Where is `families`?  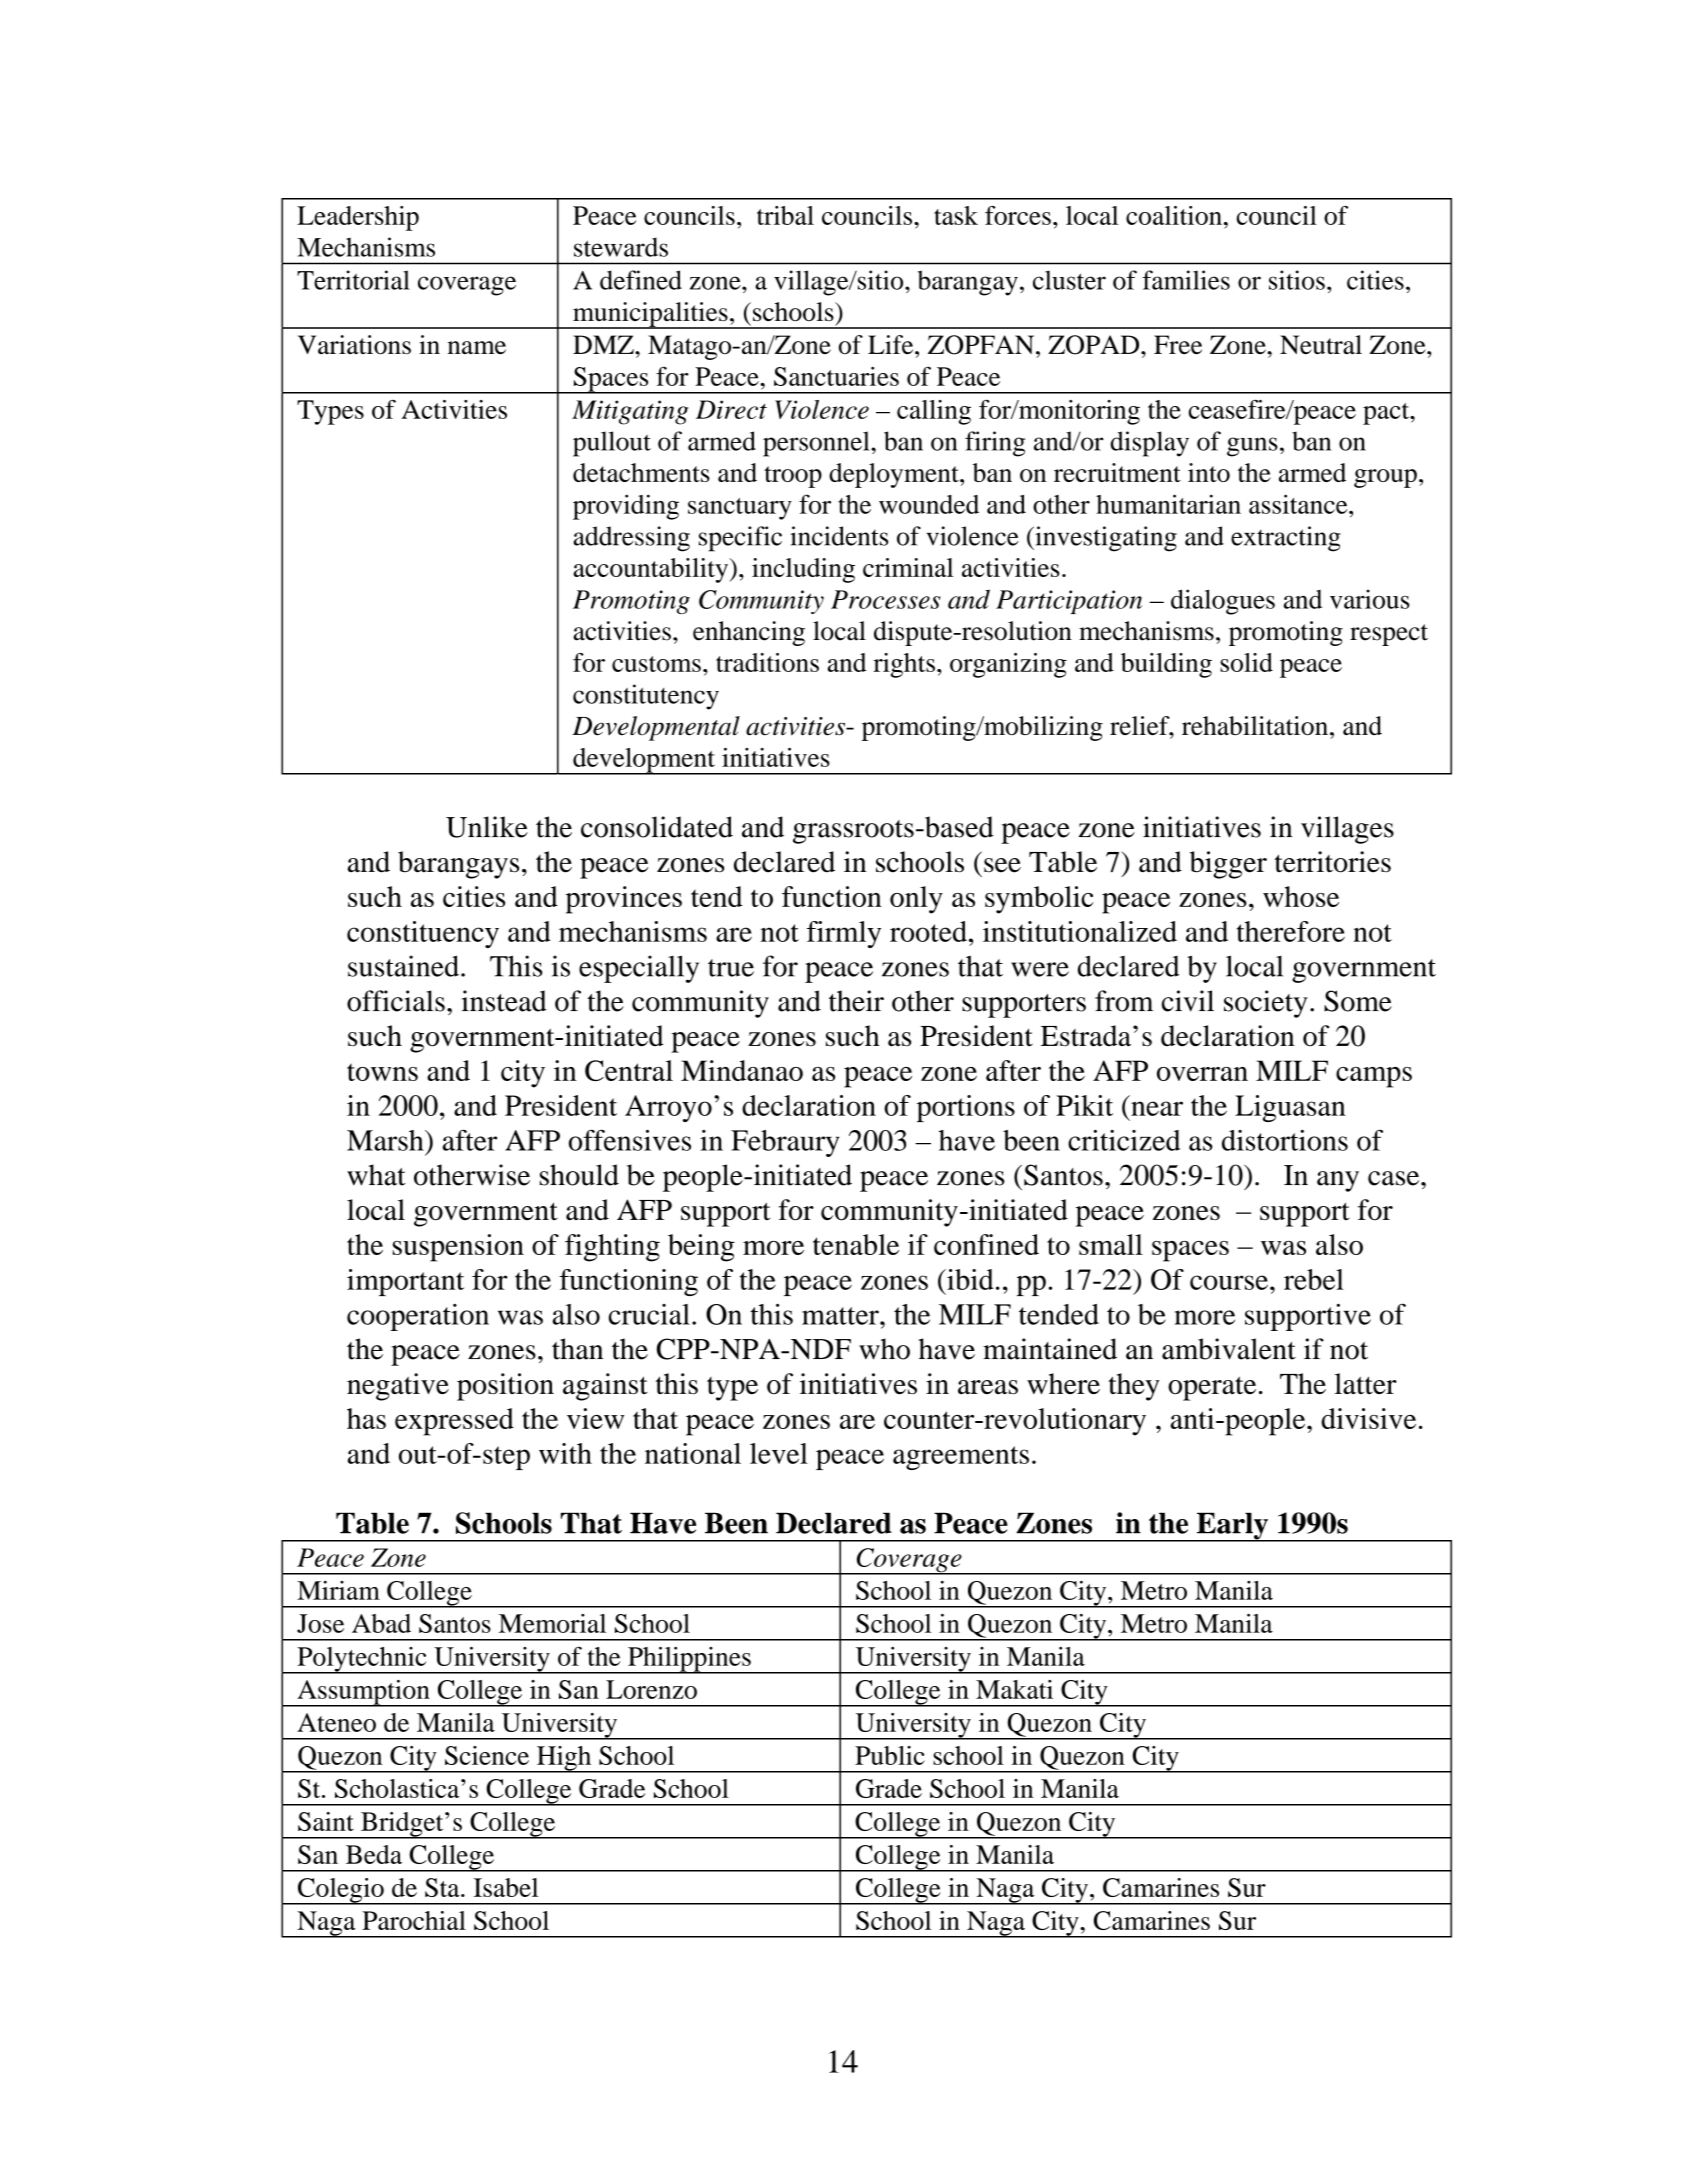
families is located at coordinates (1186, 280).
